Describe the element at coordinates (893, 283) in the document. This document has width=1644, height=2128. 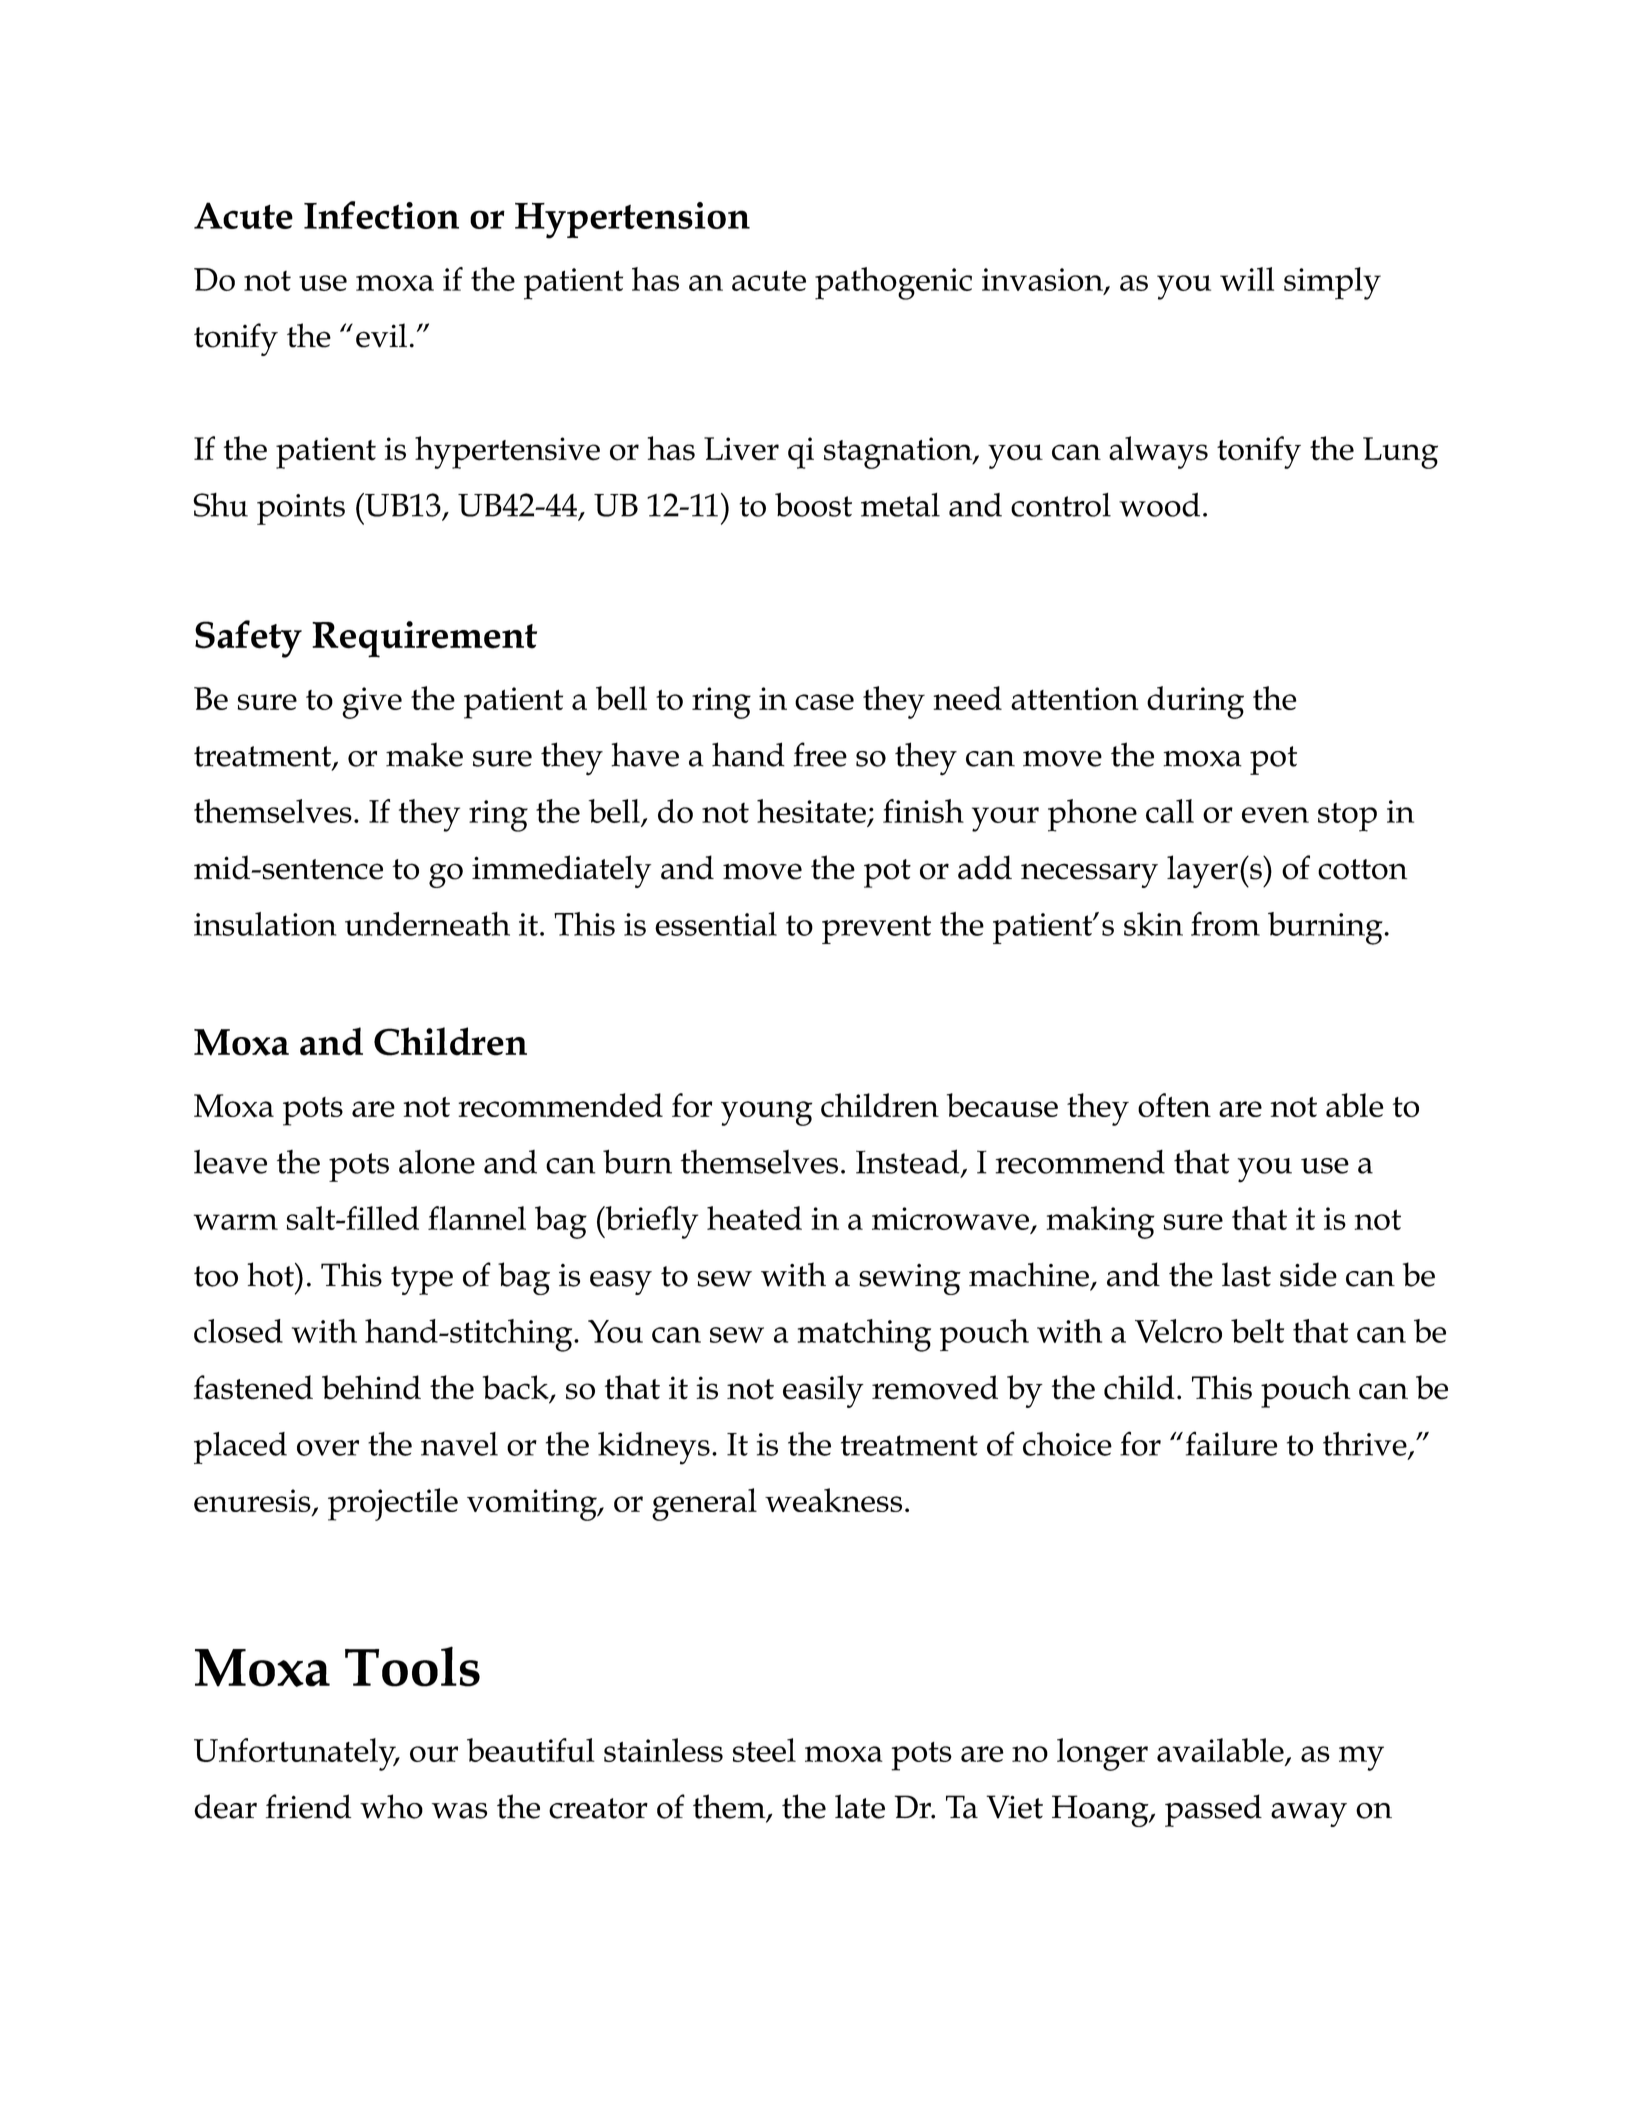
I see `pathogenic` at that location.
